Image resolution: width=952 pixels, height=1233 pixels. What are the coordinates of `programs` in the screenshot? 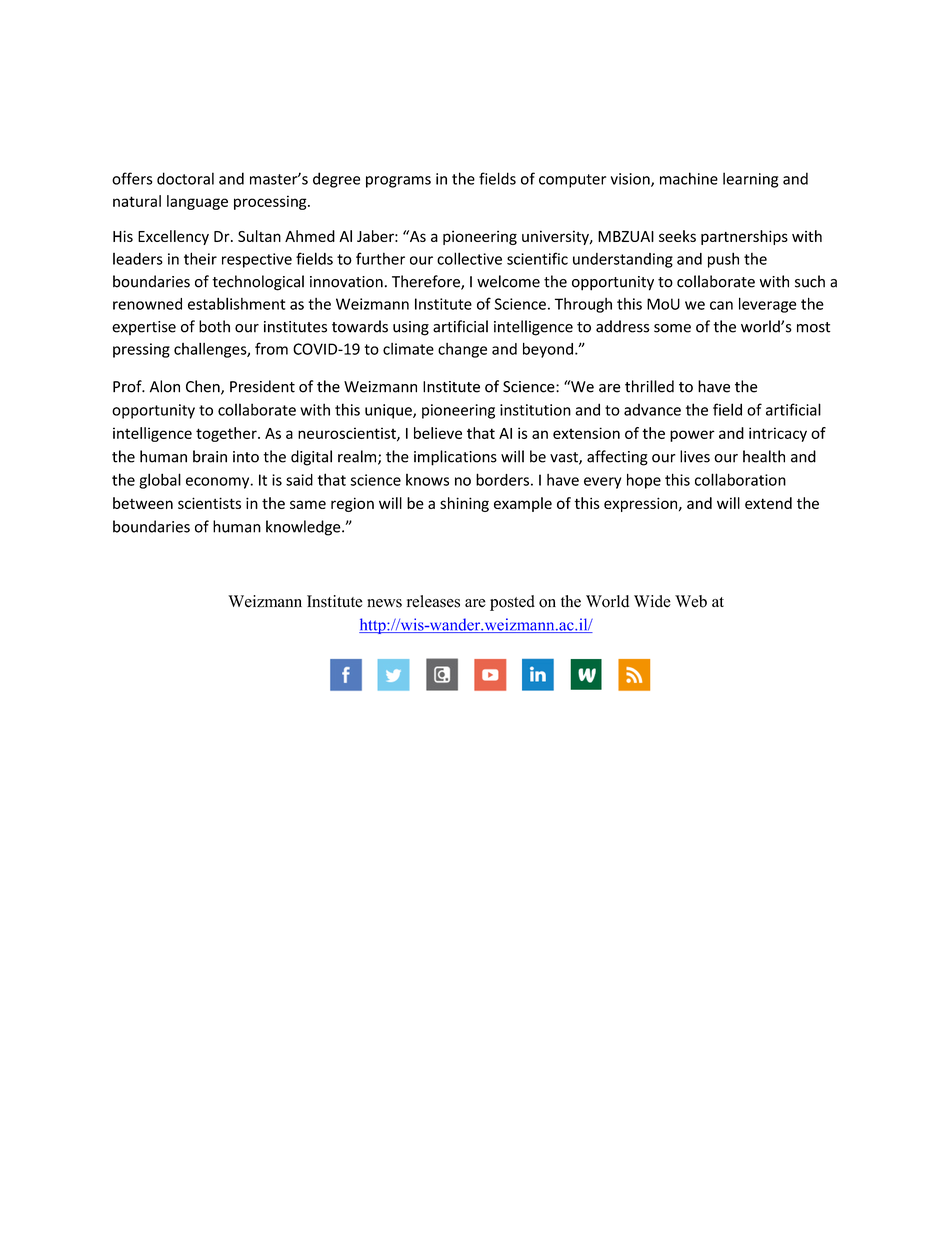 It's located at (398, 182).
